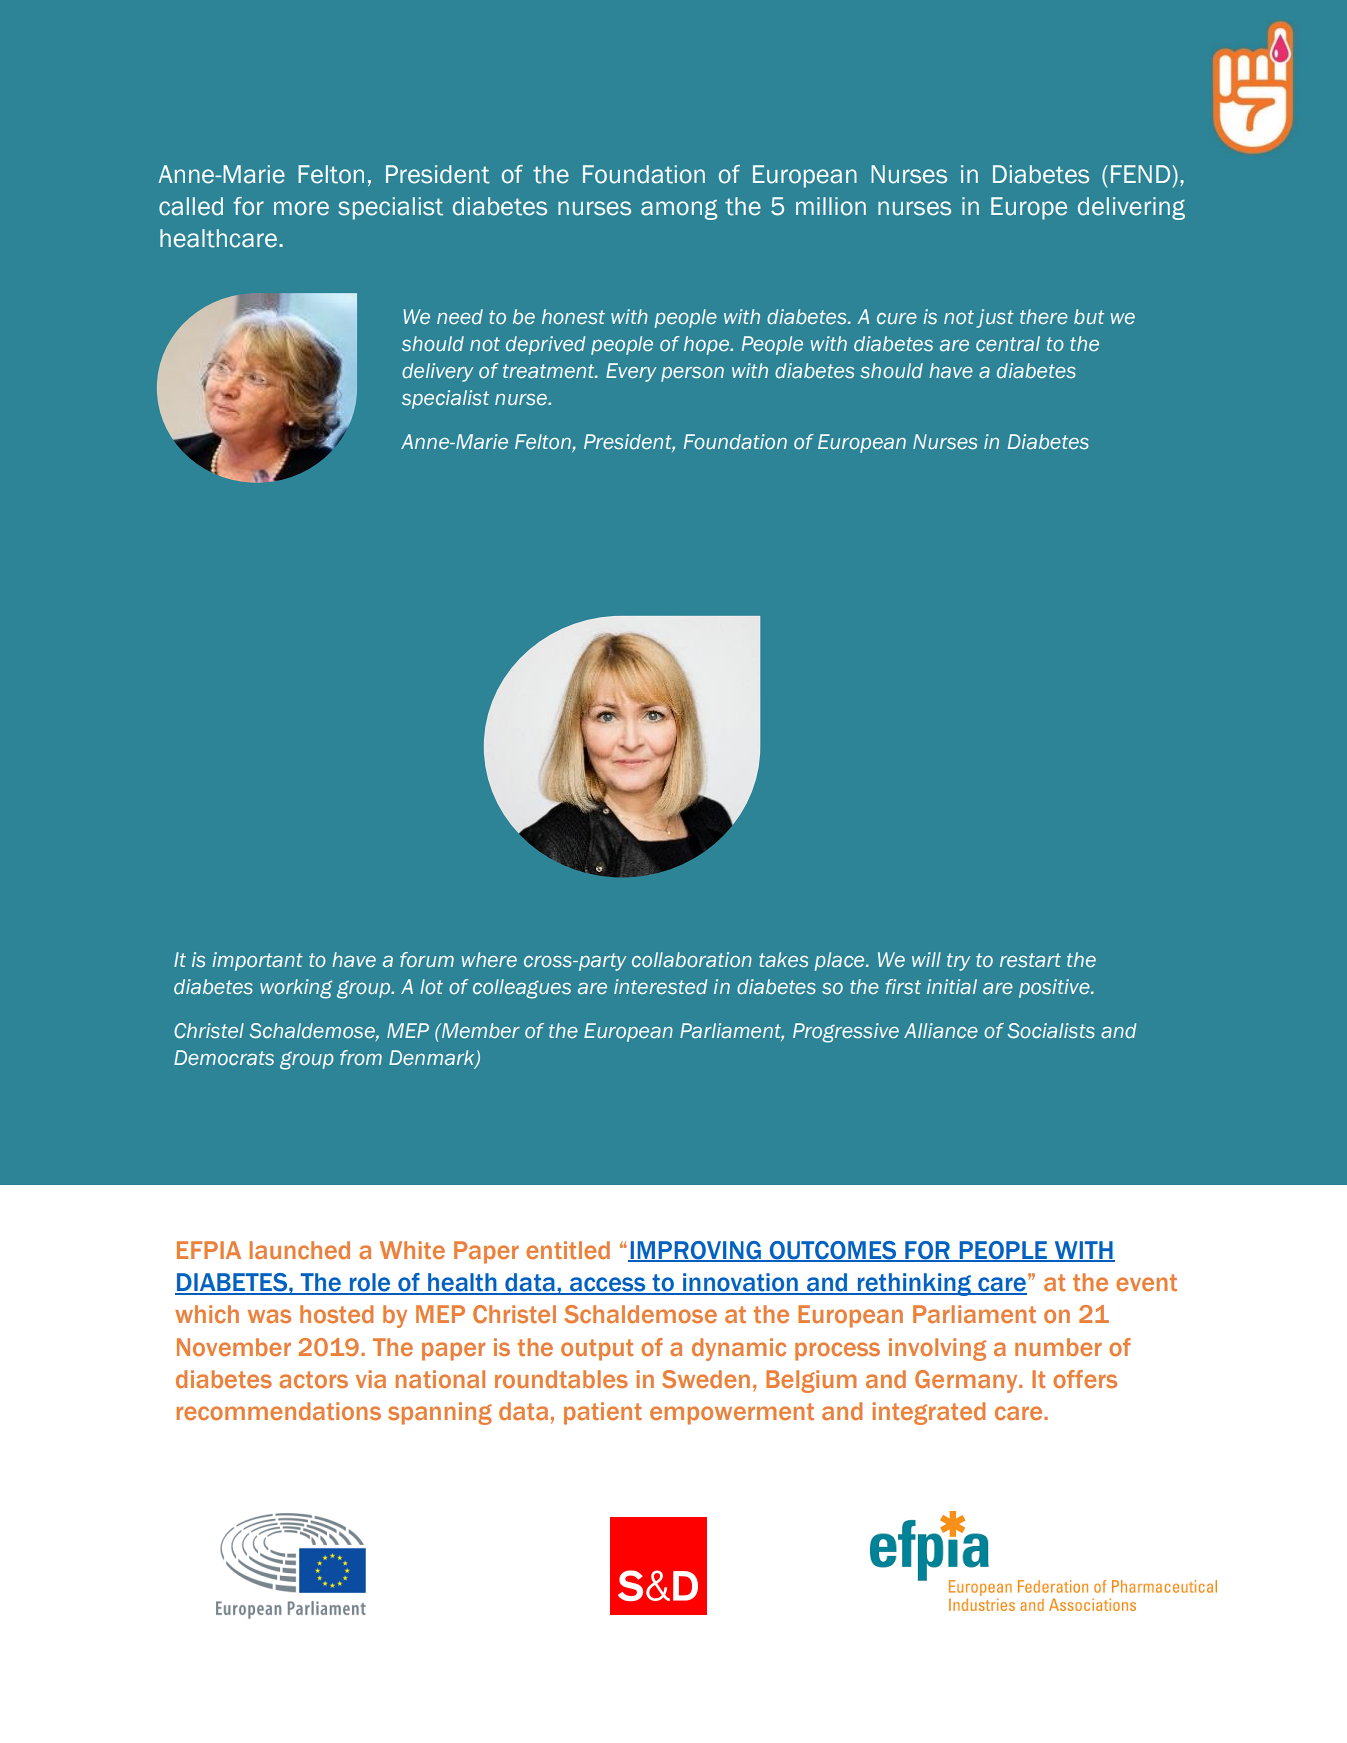  What do you see at coordinates (301, 208) in the page?
I see `more` at bounding box center [301, 208].
